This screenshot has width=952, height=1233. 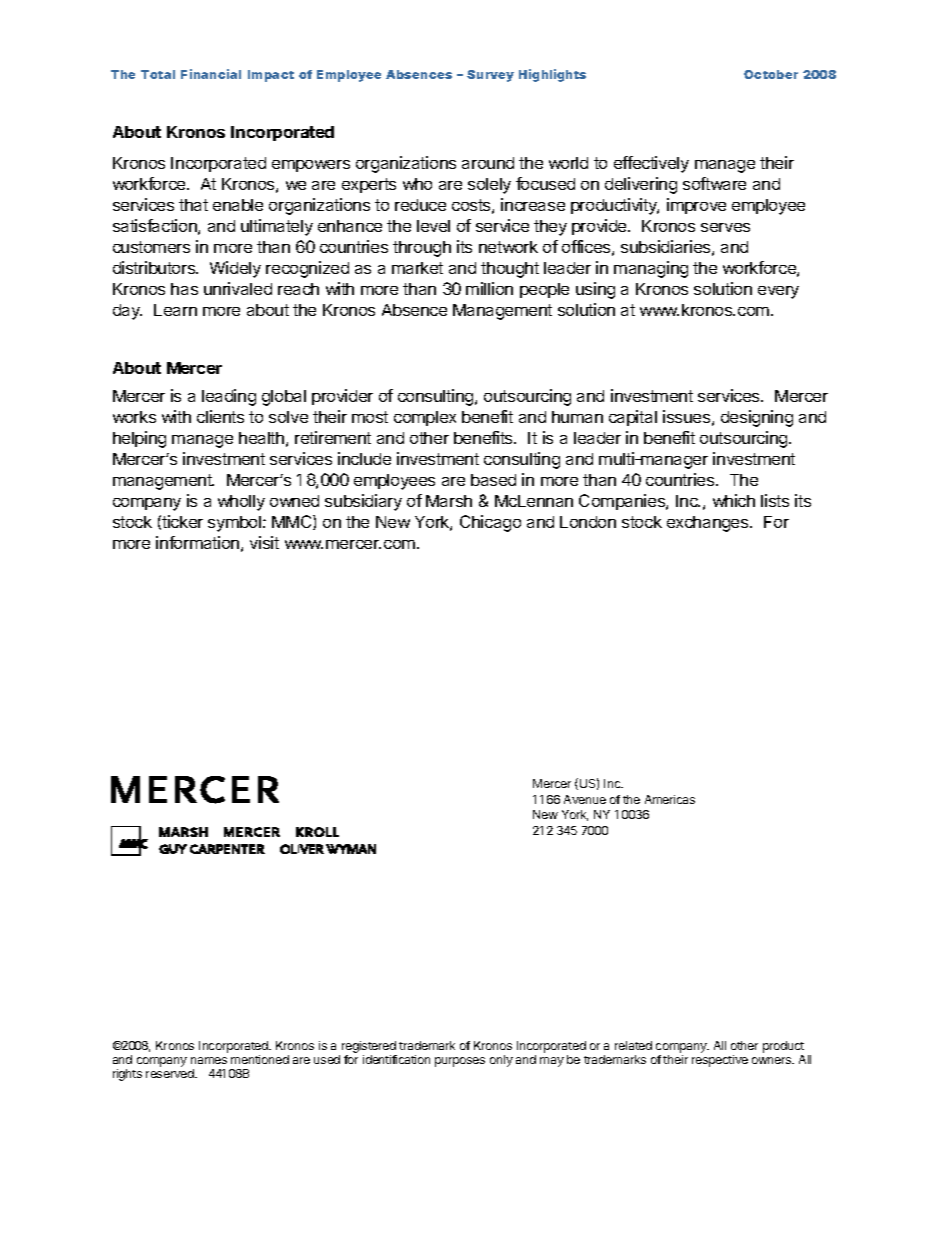 I want to click on every, so click(x=778, y=292).
